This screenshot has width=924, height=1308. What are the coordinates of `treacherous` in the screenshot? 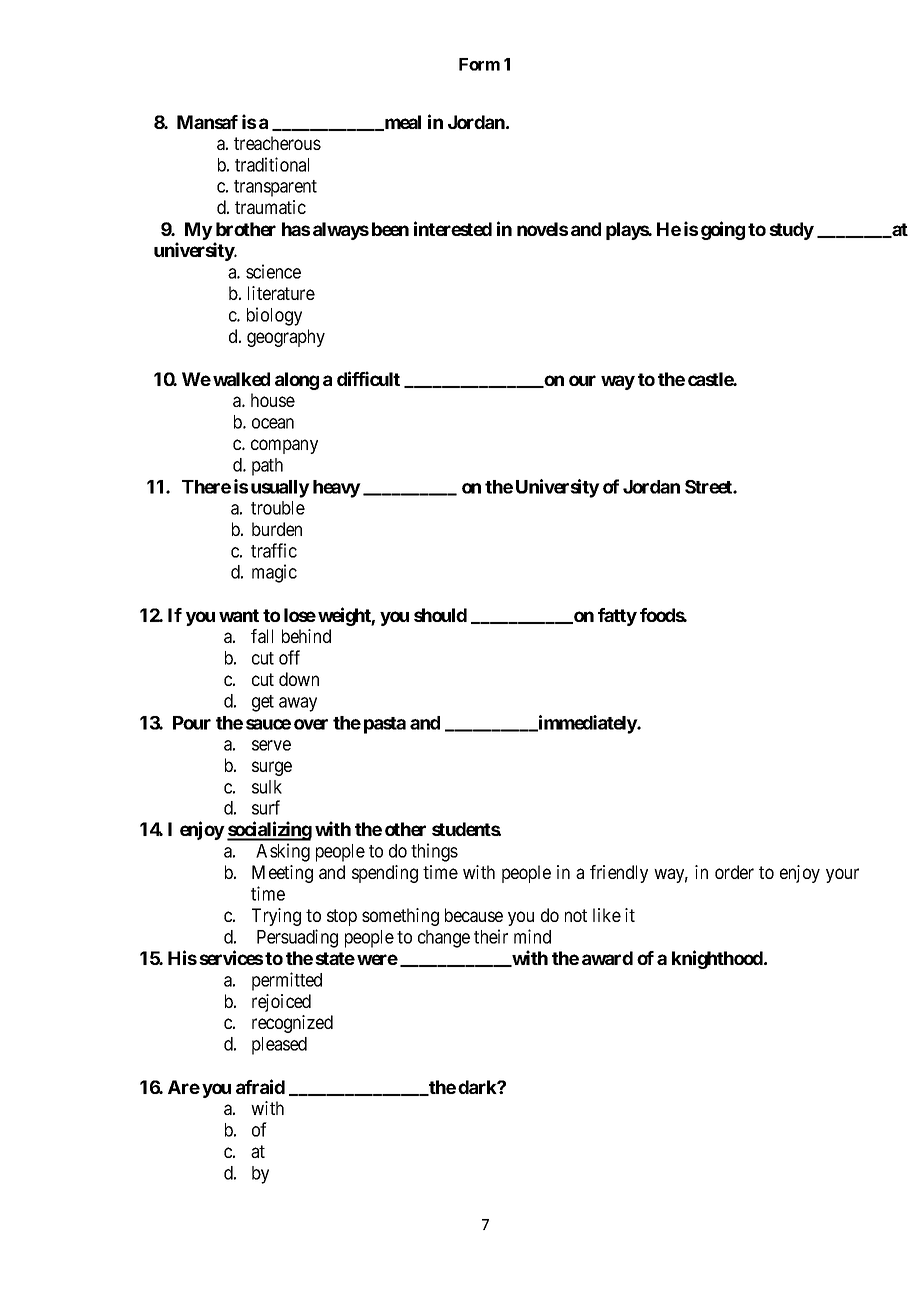 It's located at (277, 143).
